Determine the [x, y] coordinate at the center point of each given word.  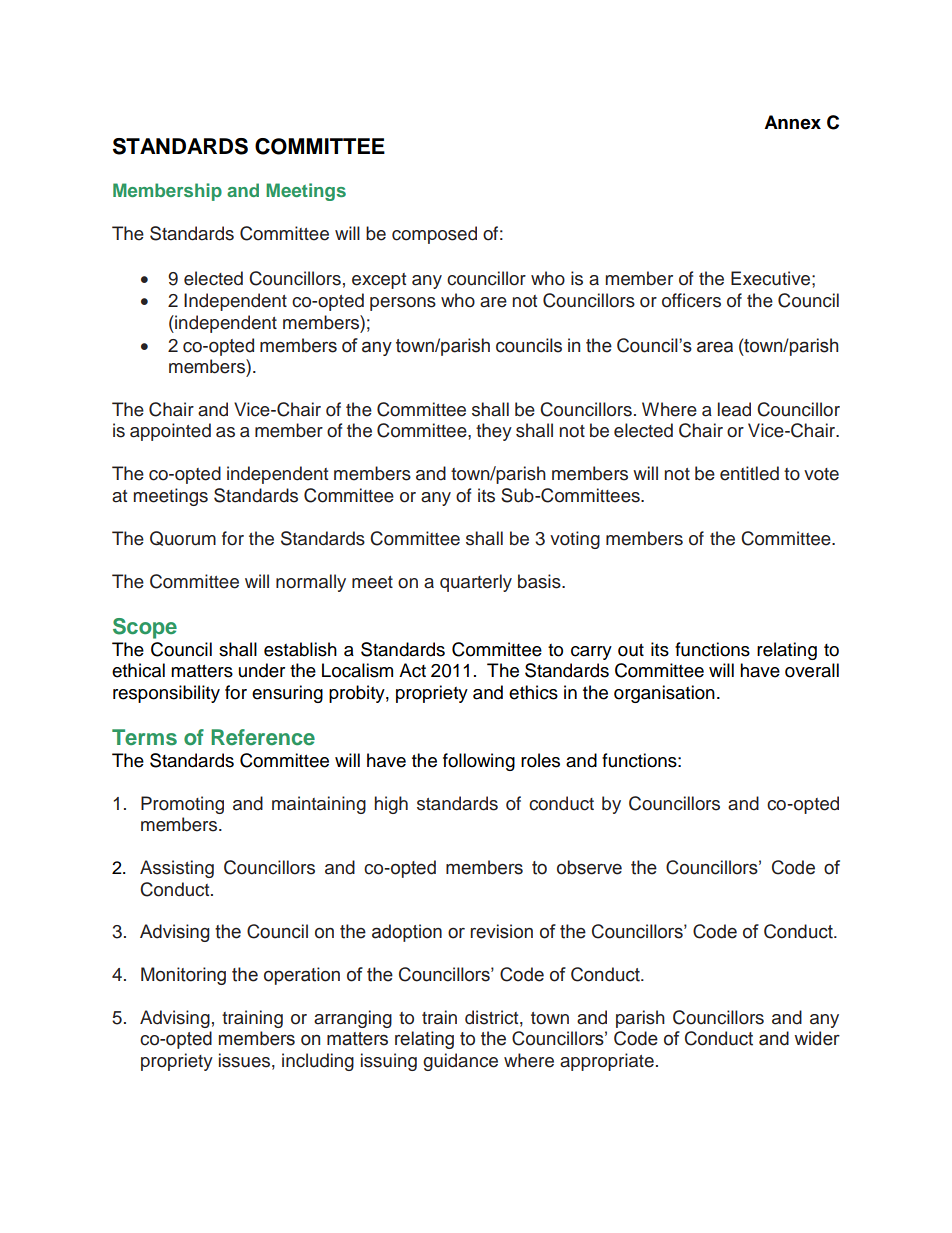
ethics [533, 692]
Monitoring [183, 976]
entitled [749, 473]
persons [403, 304]
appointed [170, 432]
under [262, 670]
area [715, 347]
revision [502, 931]
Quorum [183, 538]
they [494, 432]
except [379, 281]
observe [589, 867]
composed [434, 235]
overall [812, 670]
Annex [792, 122]
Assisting [177, 869]
